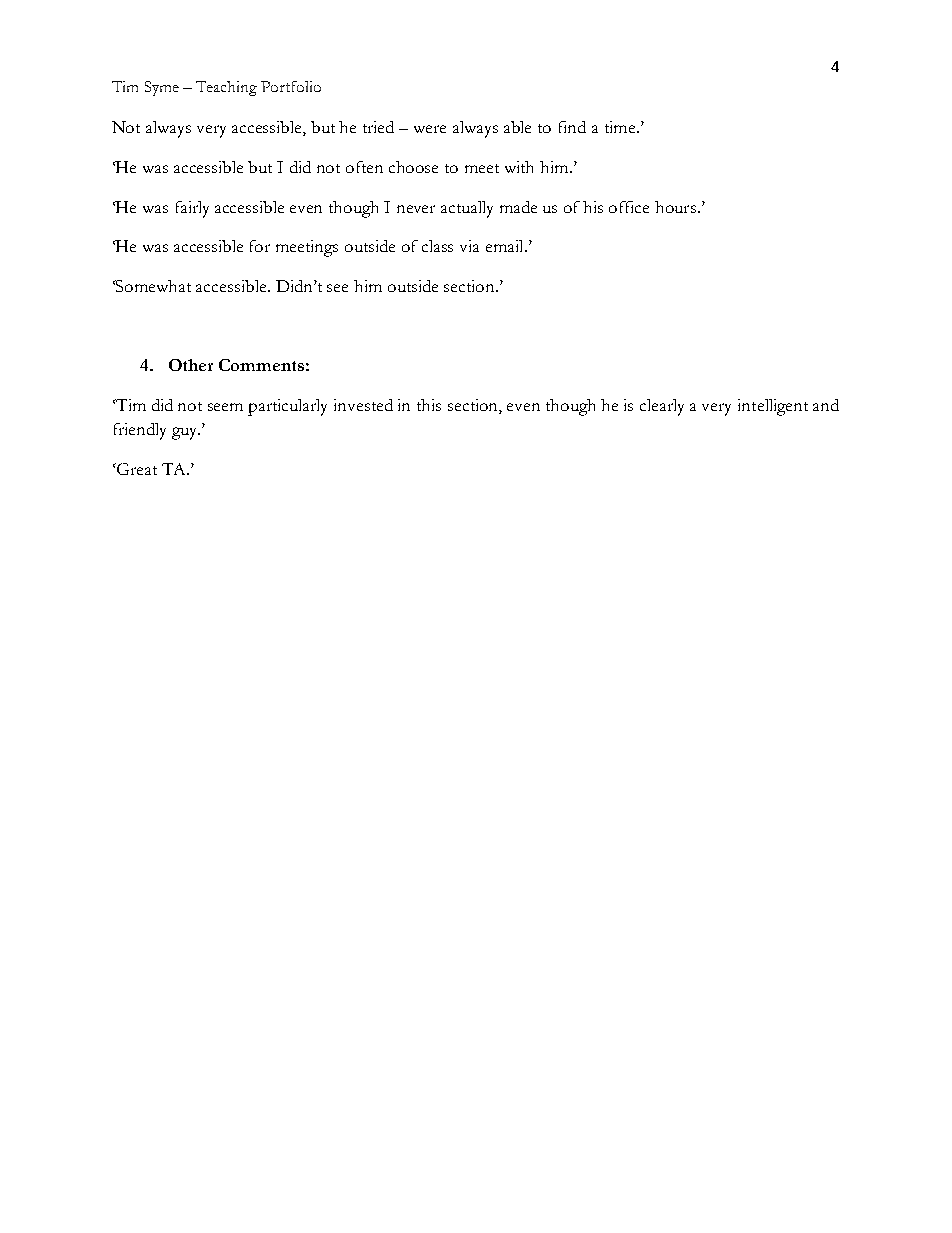 The image size is (952, 1233). I want to click on guy, so click(186, 433).
